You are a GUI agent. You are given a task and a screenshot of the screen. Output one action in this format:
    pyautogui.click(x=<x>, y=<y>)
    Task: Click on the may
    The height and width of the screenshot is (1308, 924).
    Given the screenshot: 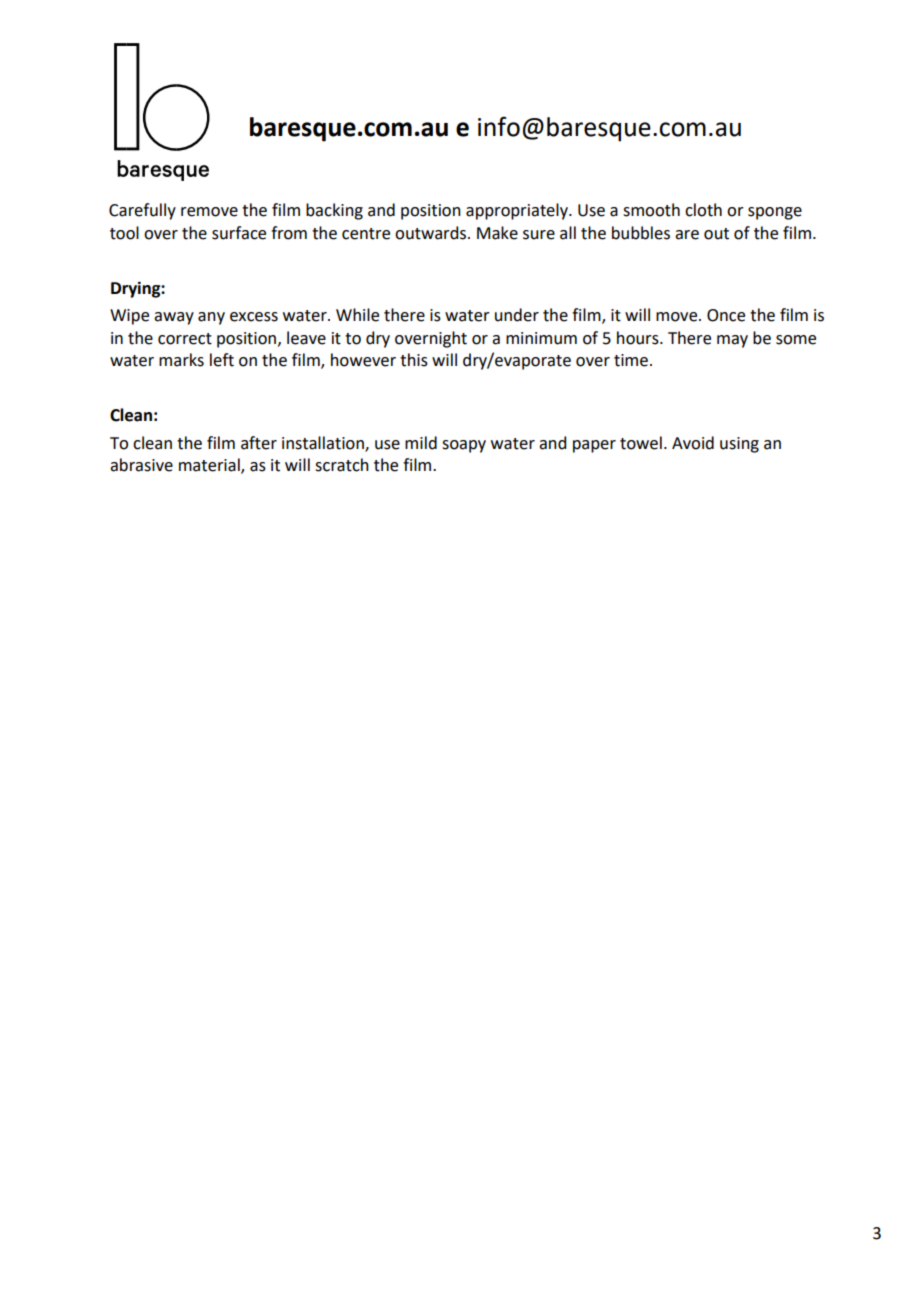 What is the action you would take?
    pyautogui.click(x=732, y=341)
